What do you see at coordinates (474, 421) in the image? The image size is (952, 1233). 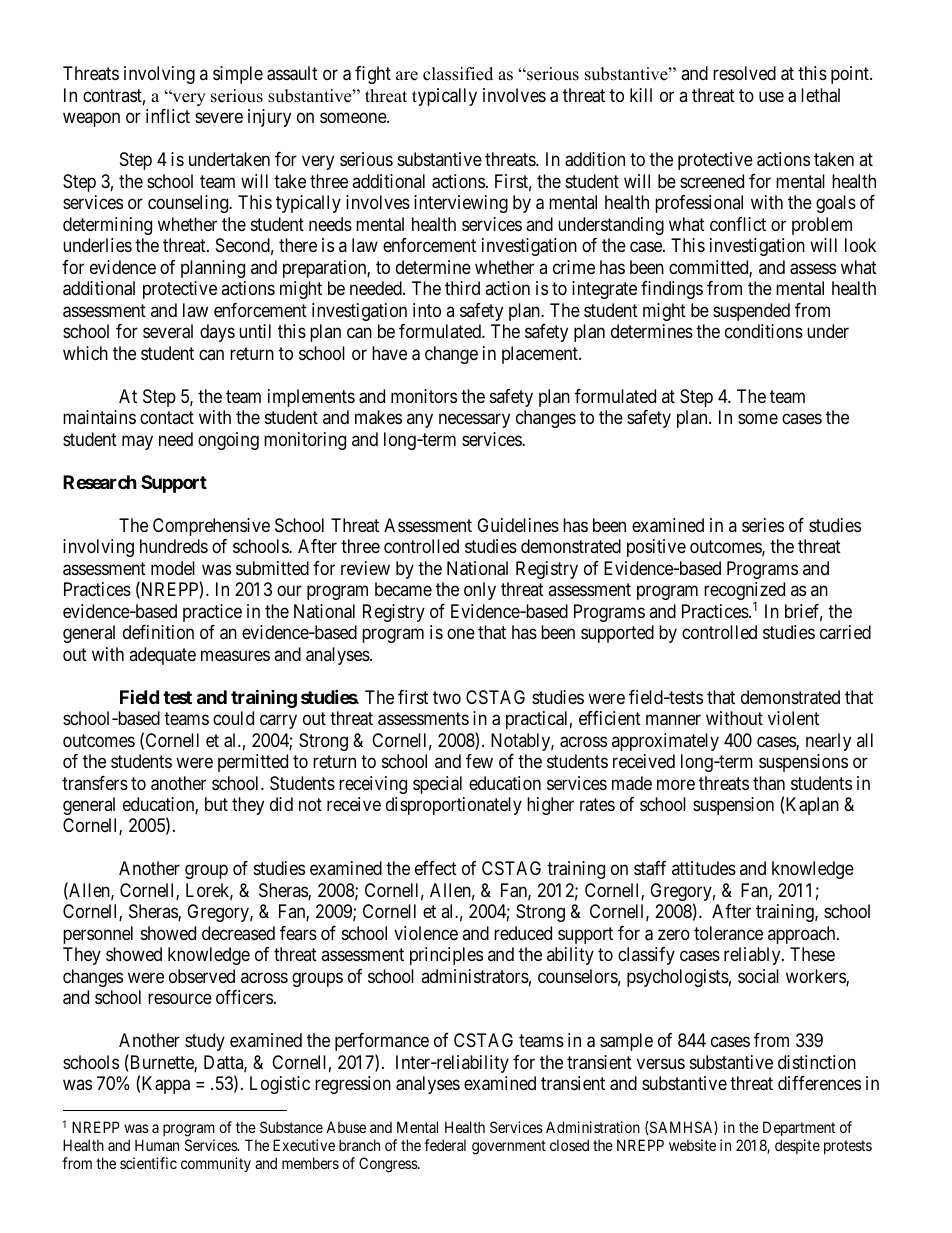 I see `necessary` at bounding box center [474, 421].
